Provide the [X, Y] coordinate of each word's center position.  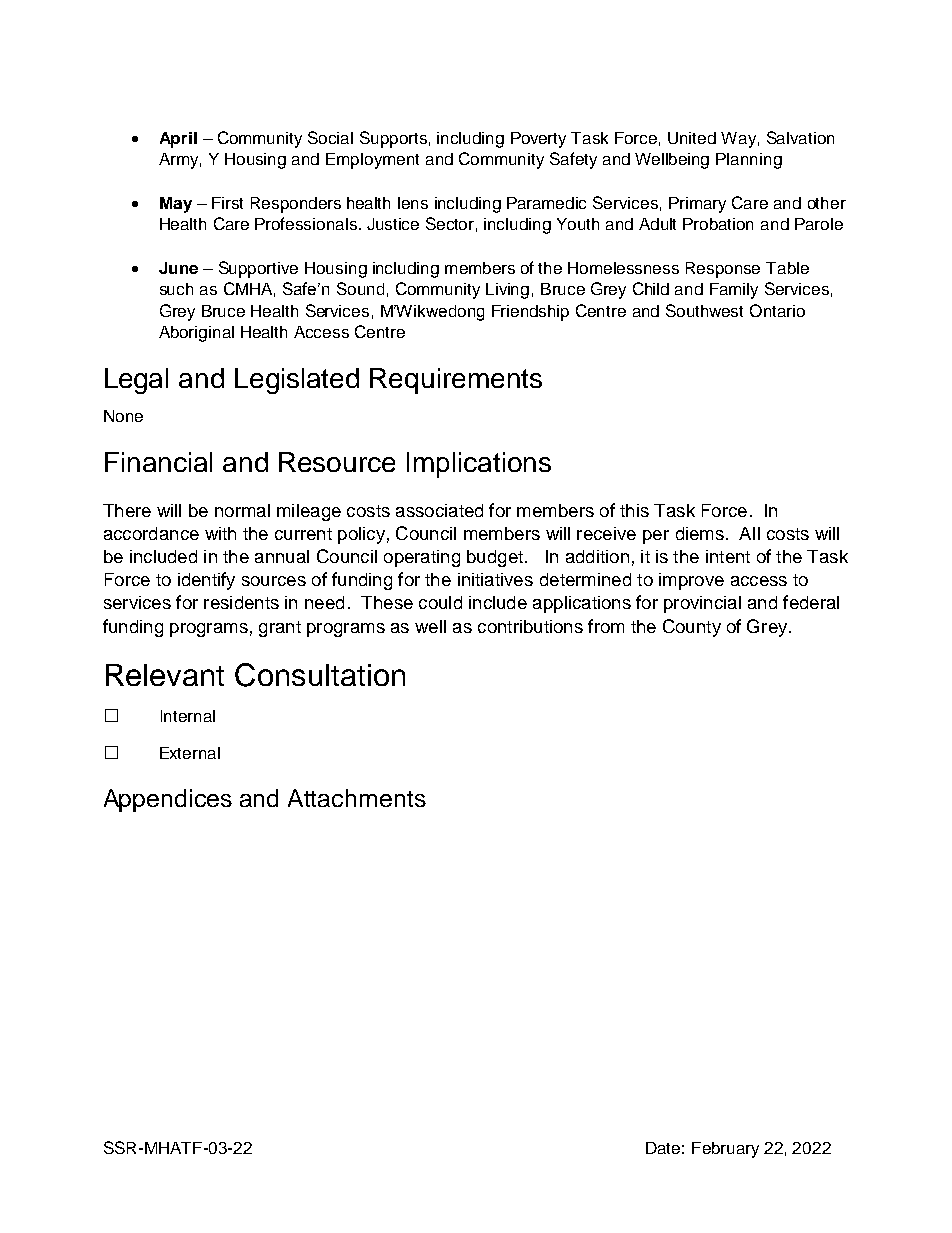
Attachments [357, 798]
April [178, 140]
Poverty [538, 140]
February [725, 1150]
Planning [749, 161]
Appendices [168, 800]
